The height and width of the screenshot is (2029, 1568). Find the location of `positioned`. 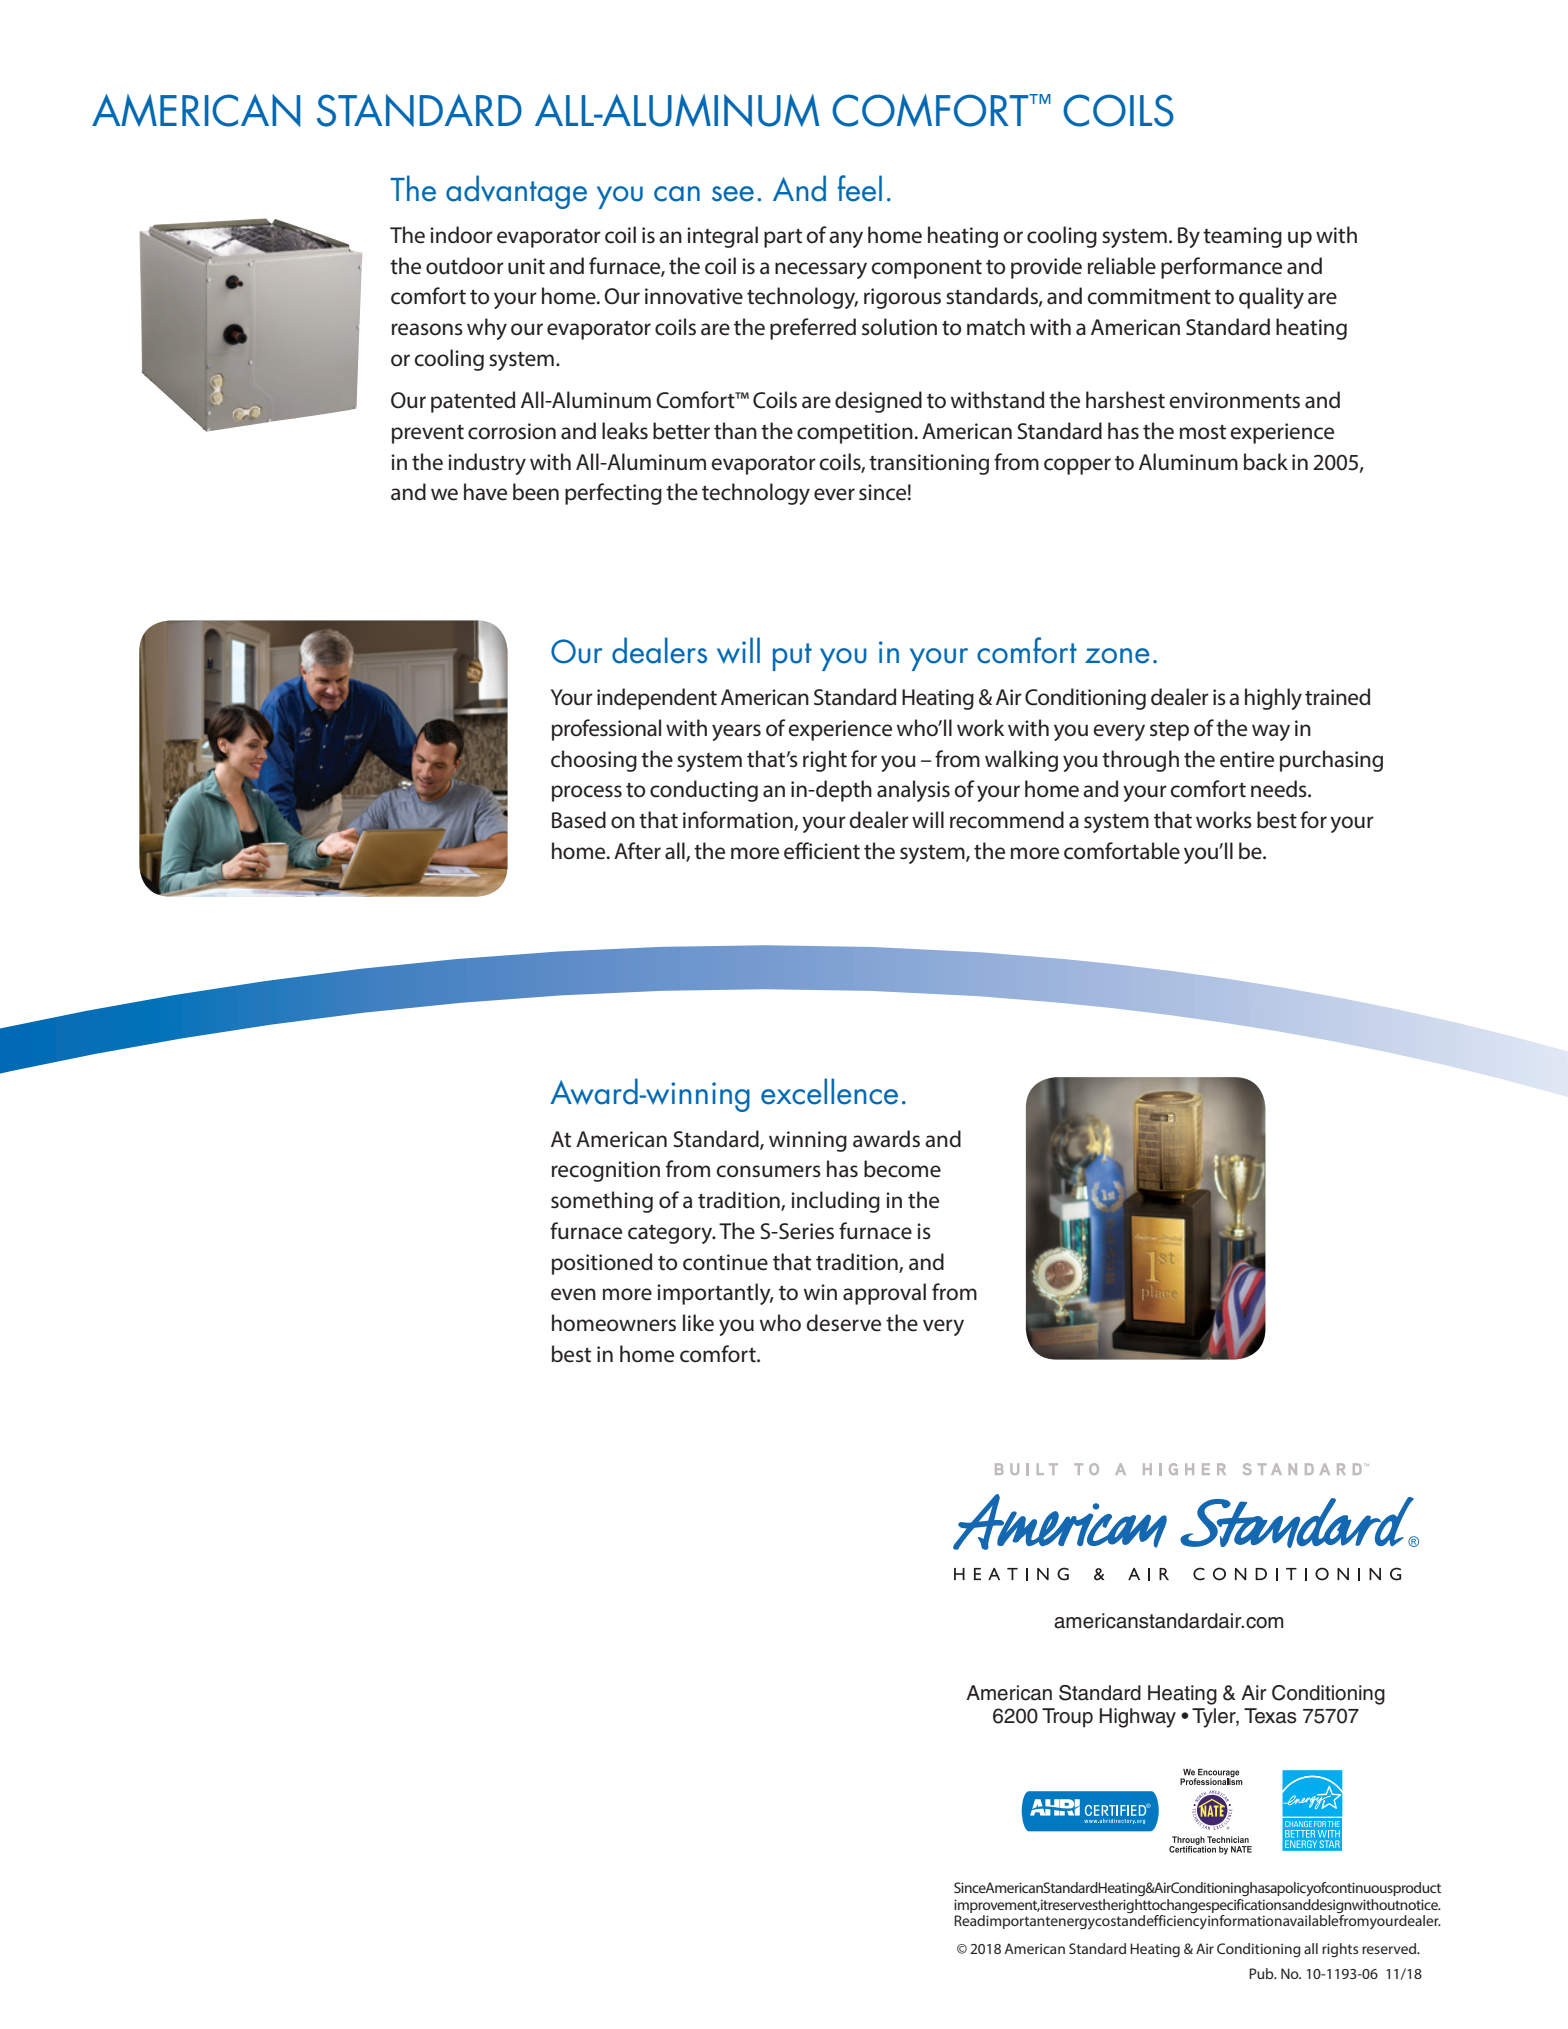

positioned is located at coordinates (602, 1264).
